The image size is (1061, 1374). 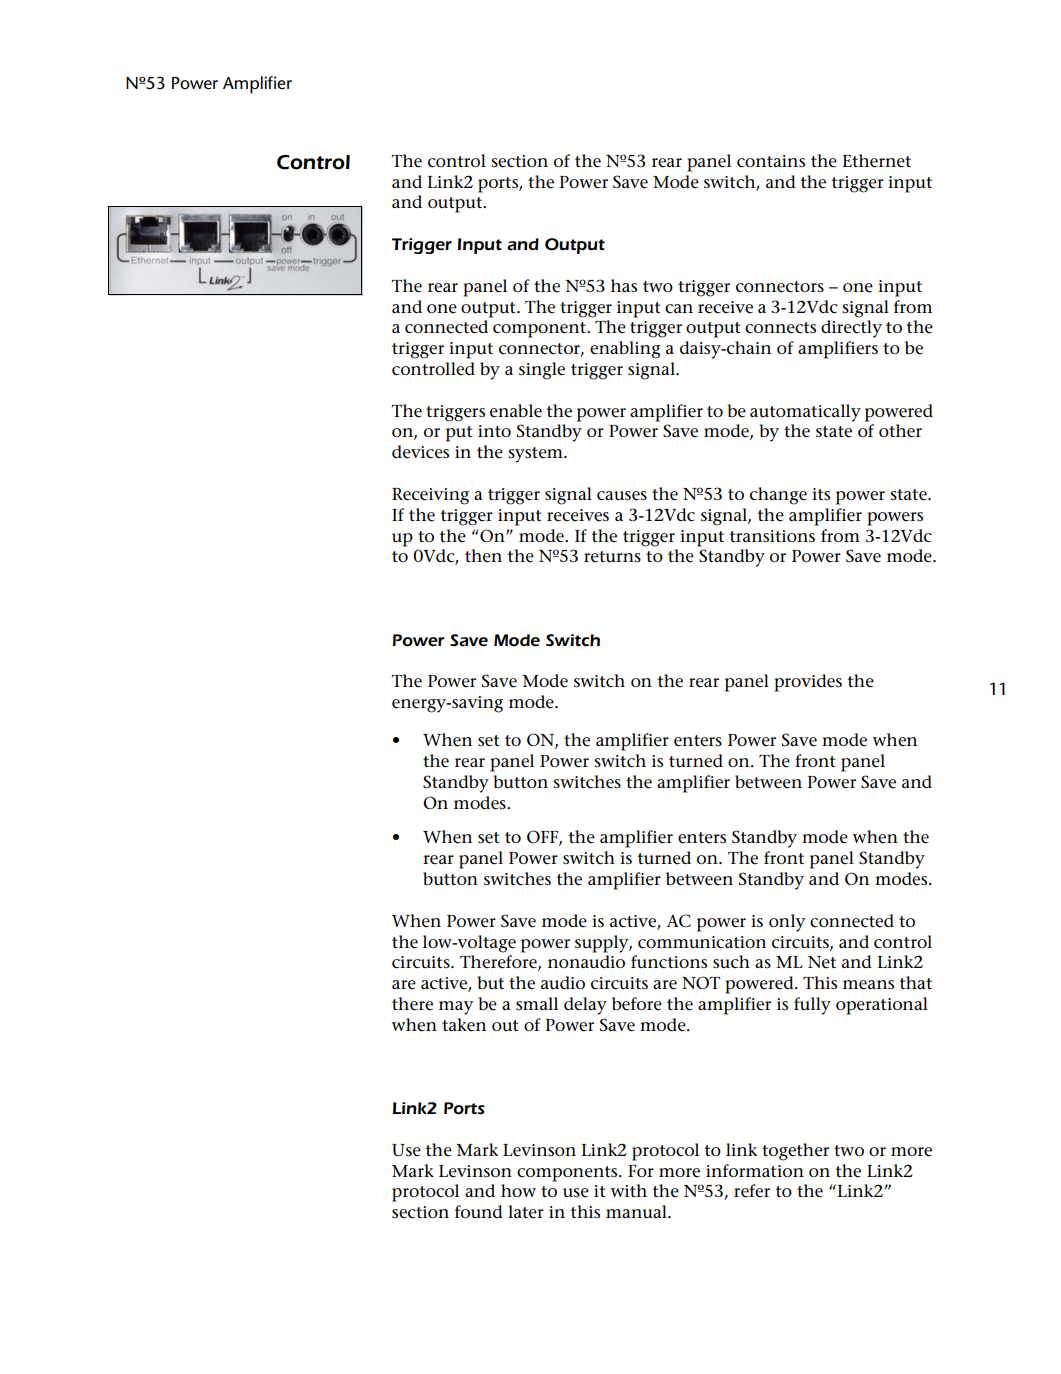 I want to click on means, so click(x=868, y=985).
